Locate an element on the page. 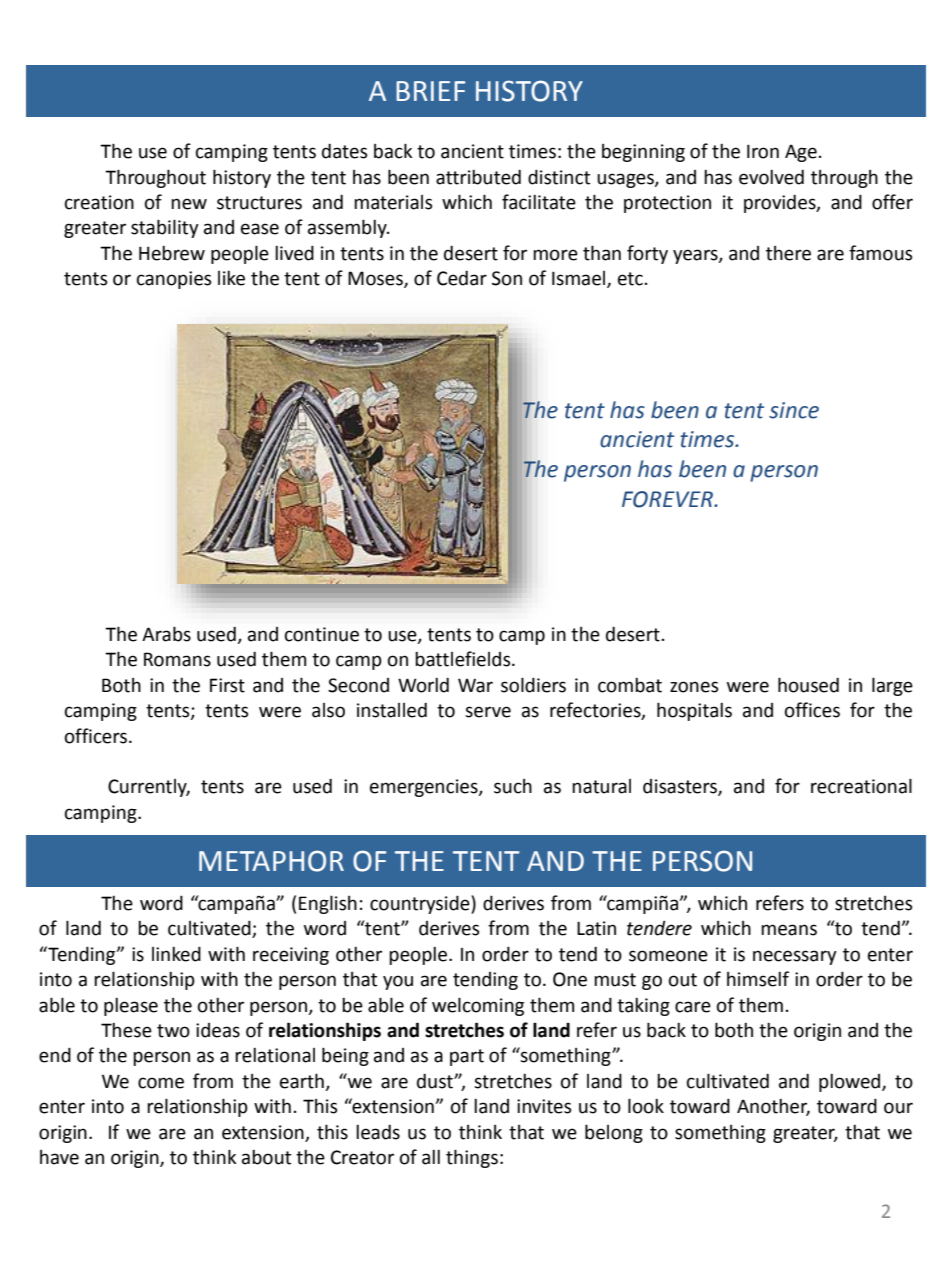 This image has width=952, height=1270. Iron is located at coordinates (763, 151).
